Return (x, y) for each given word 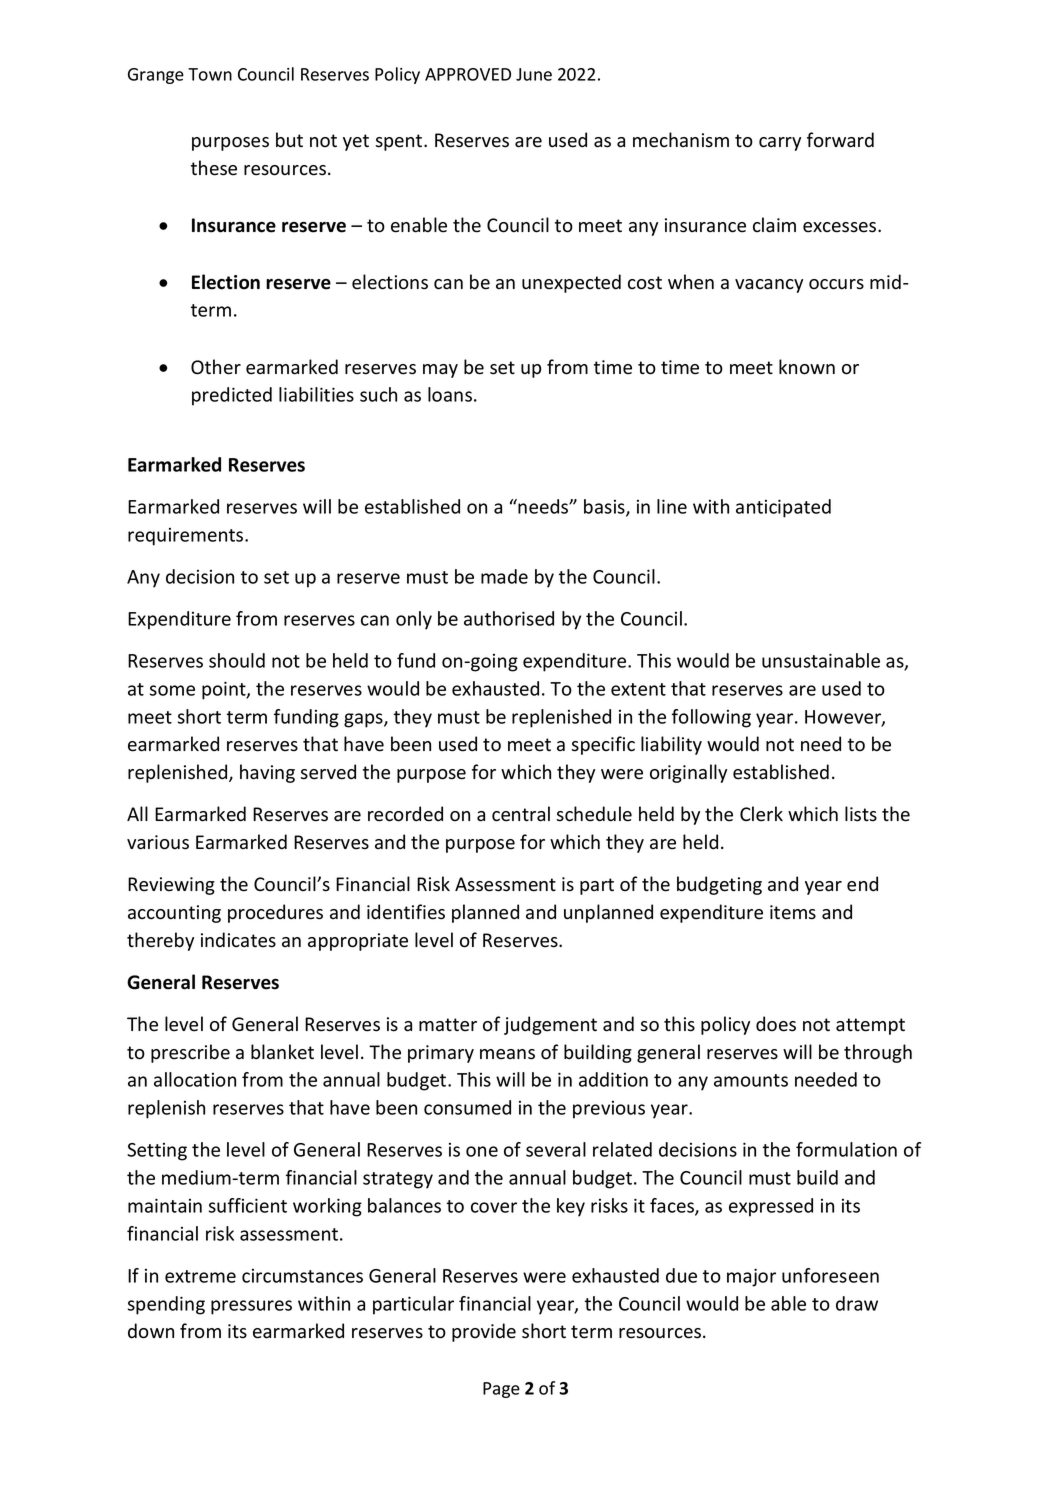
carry (780, 144)
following (711, 718)
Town (210, 74)
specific (603, 745)
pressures (251, 1307)
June (534, 74)
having (267, 773)
